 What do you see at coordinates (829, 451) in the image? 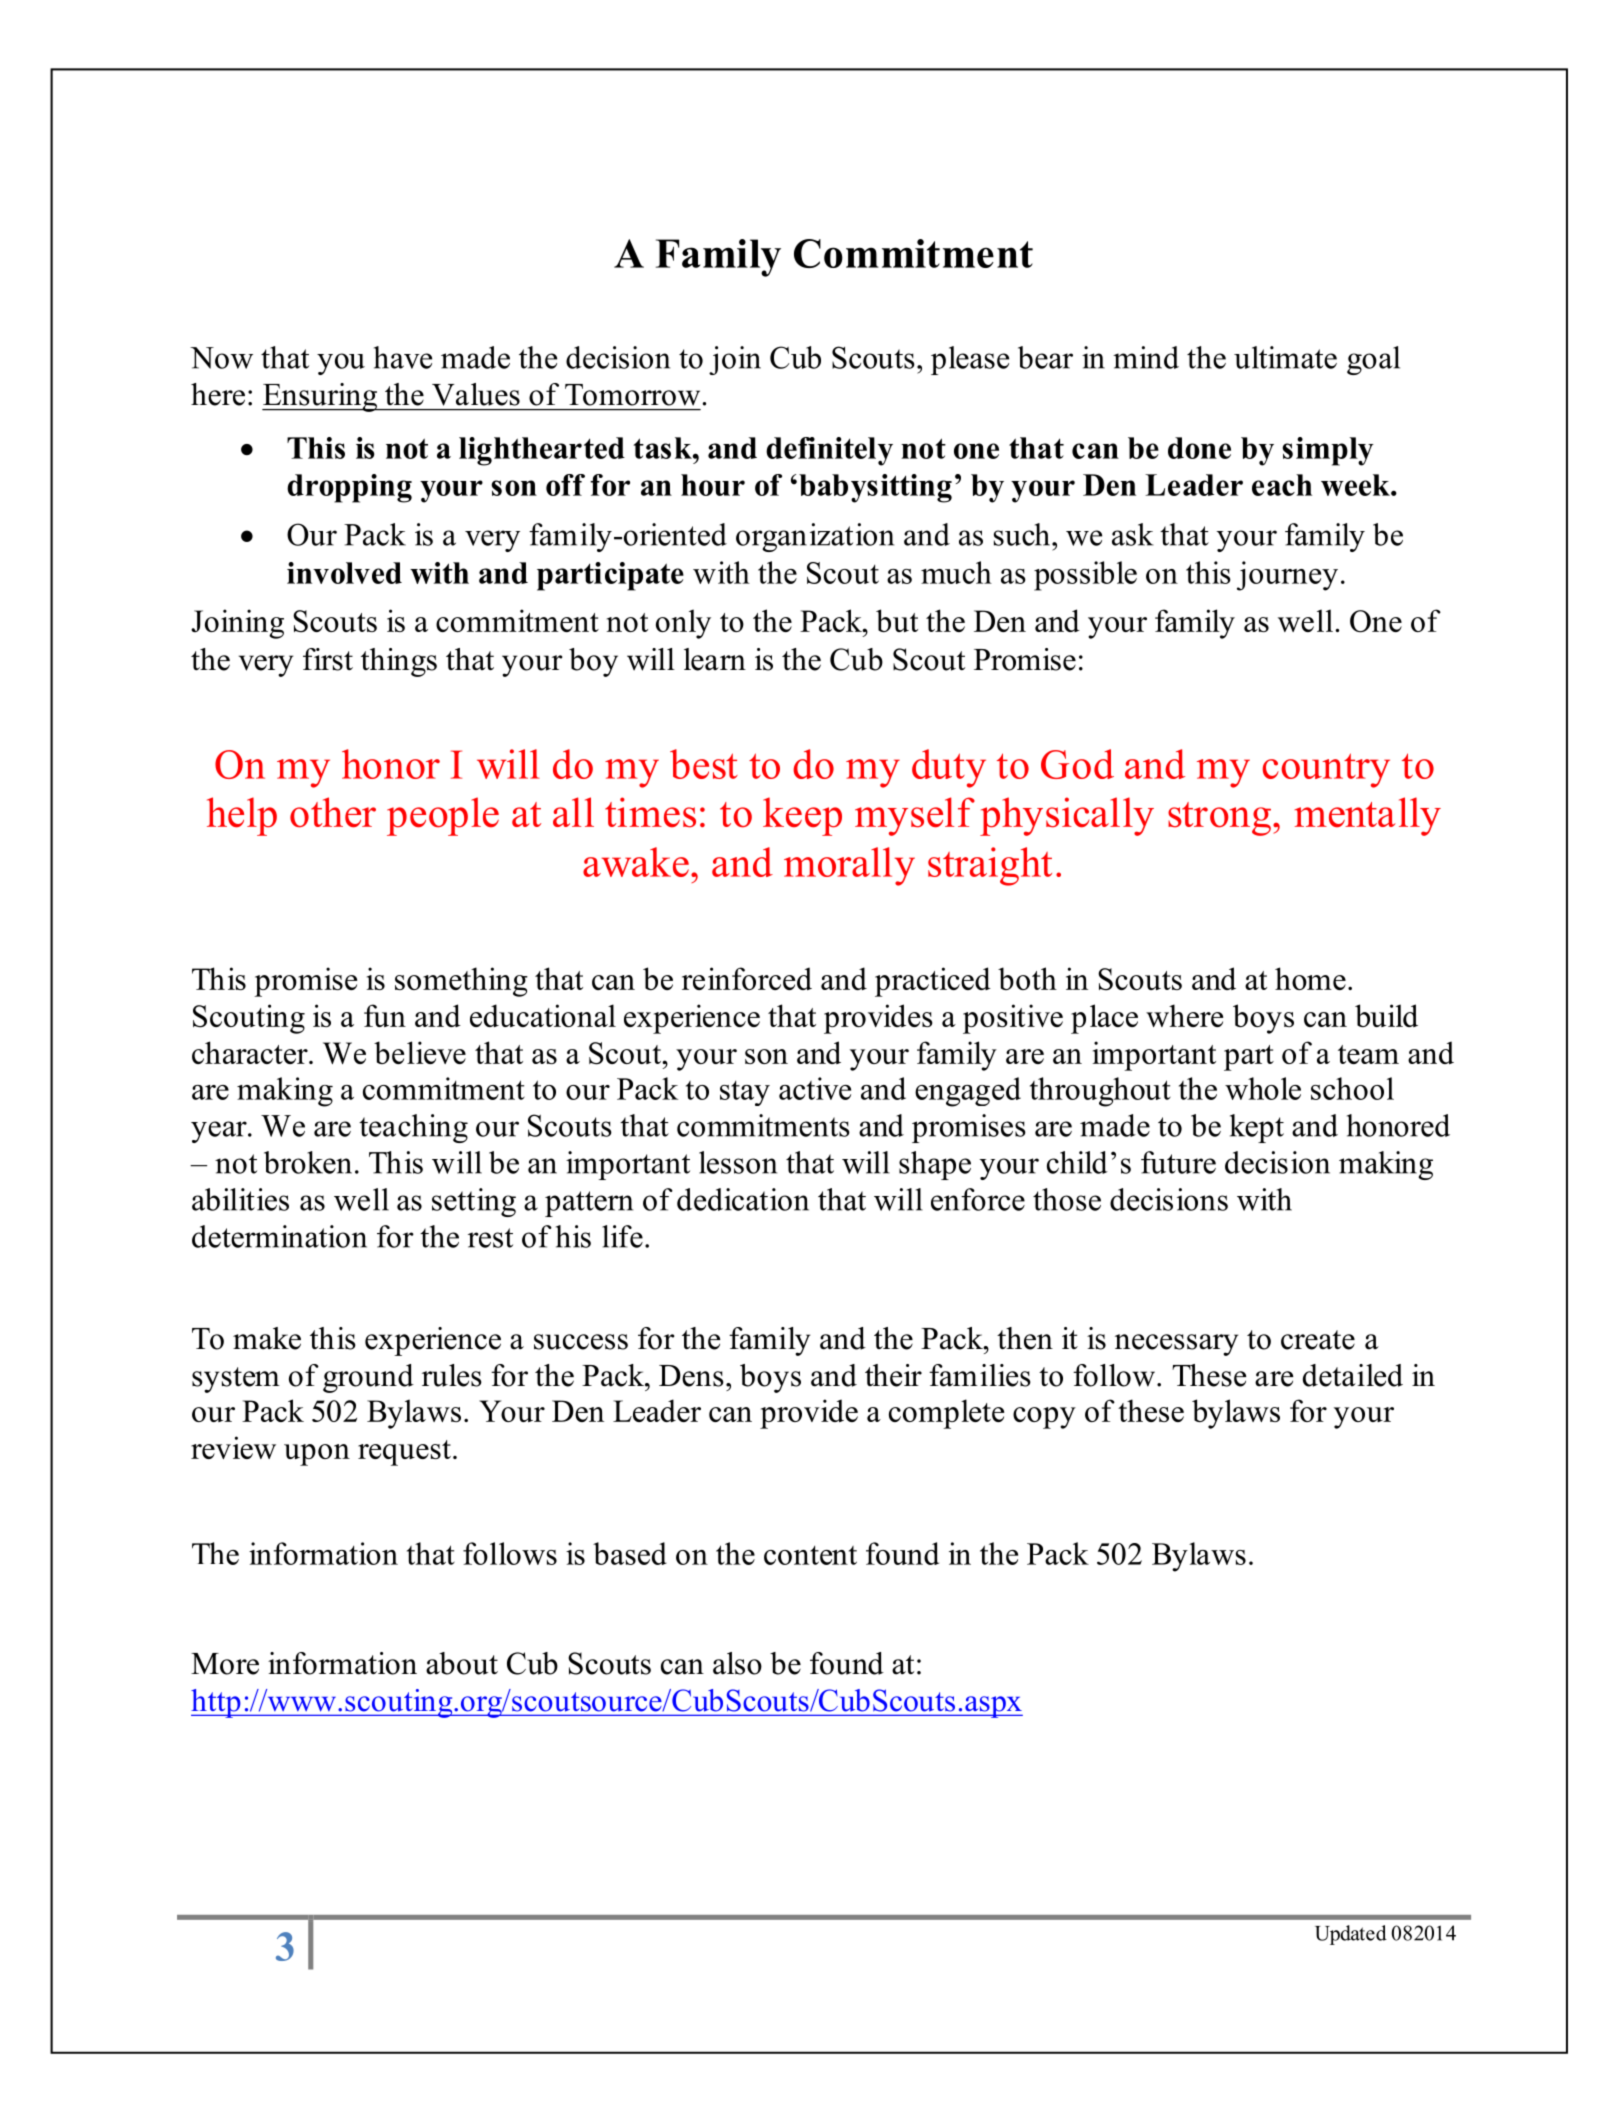
I see `definitely` at bounding box center [829, 451].
